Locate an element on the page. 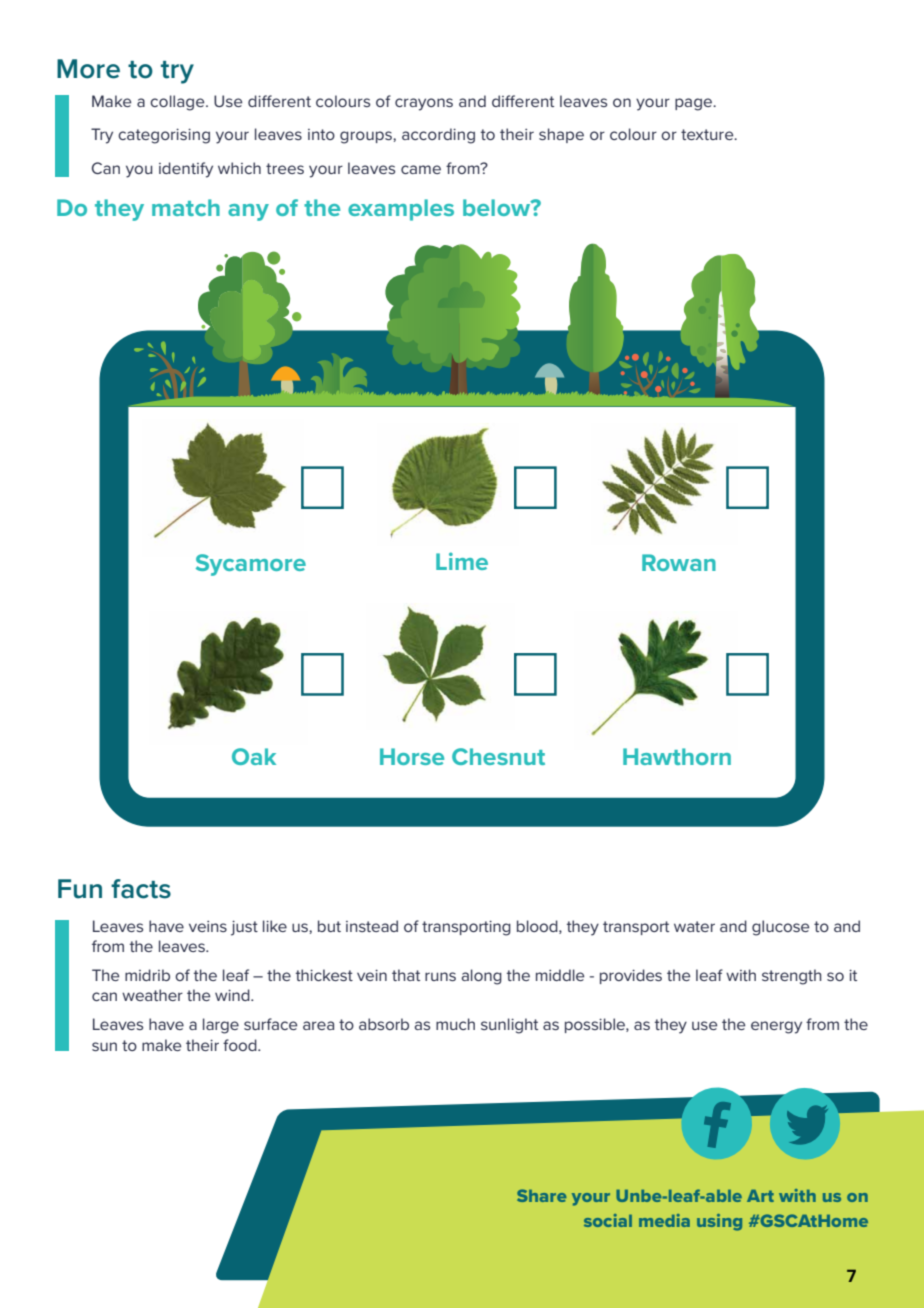 This image has width=924, height=1308. Oak is located at coordinates (254, 756).
